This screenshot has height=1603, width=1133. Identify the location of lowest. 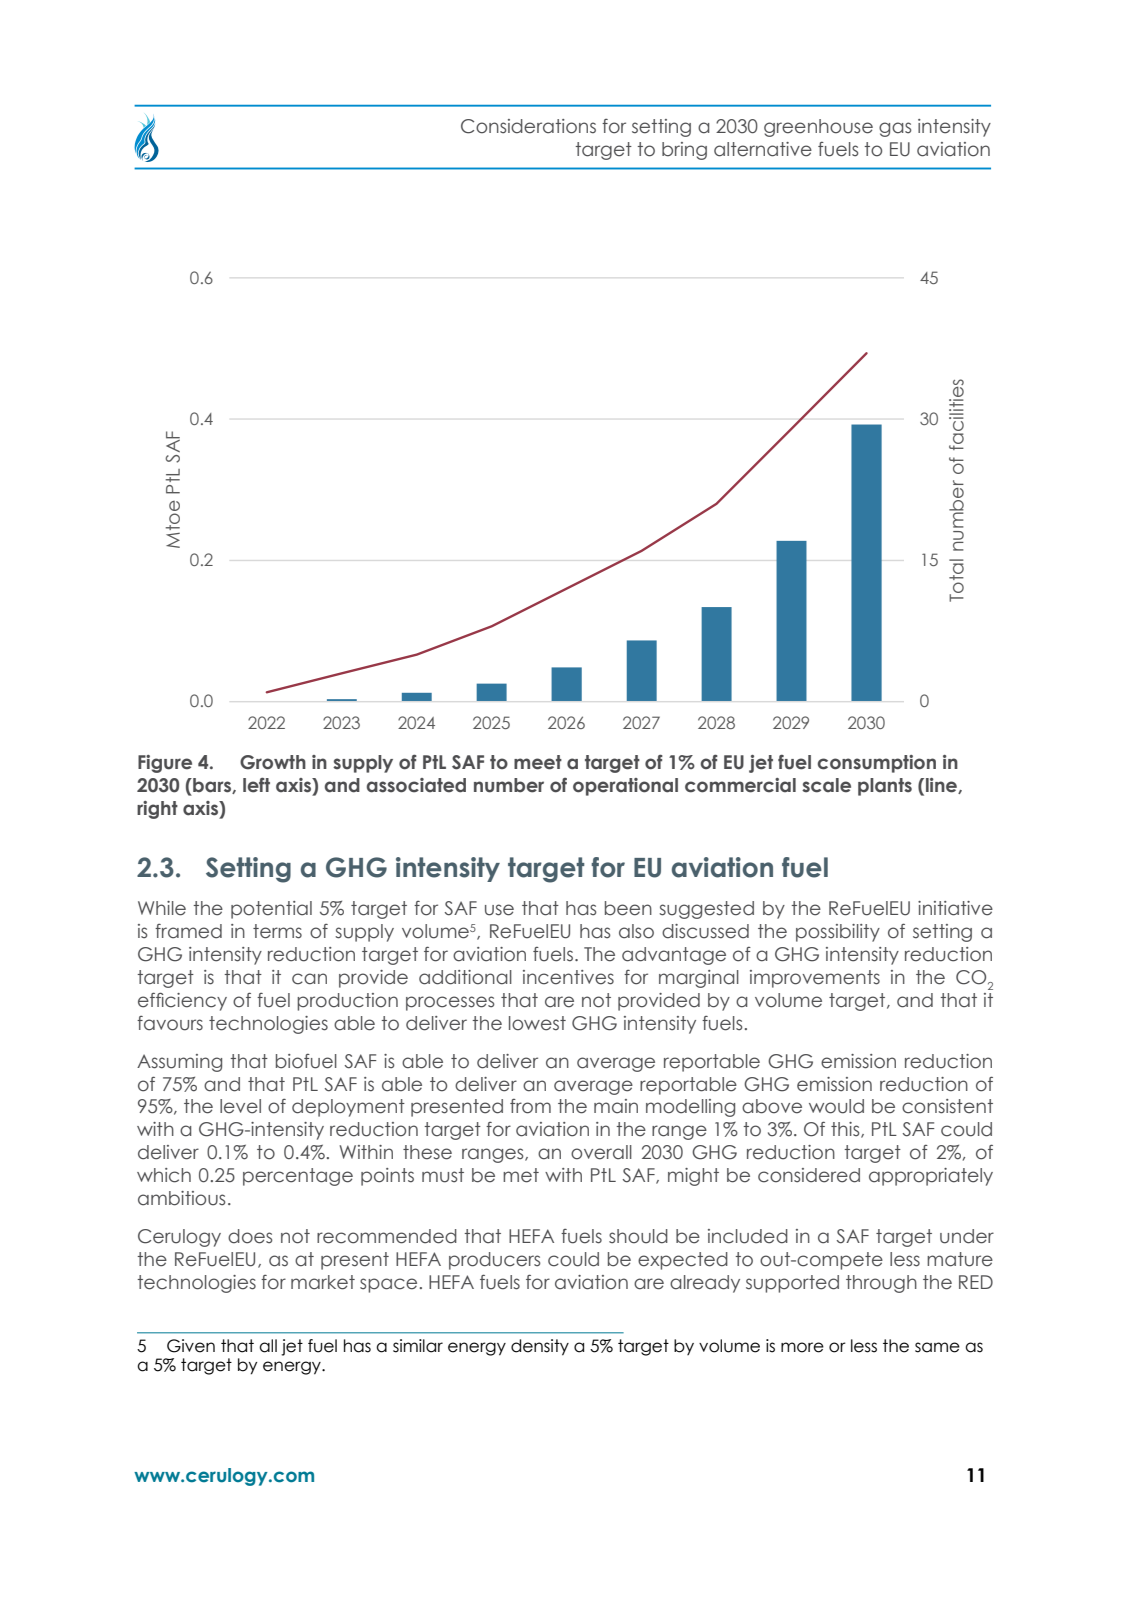
(537, 1023).
